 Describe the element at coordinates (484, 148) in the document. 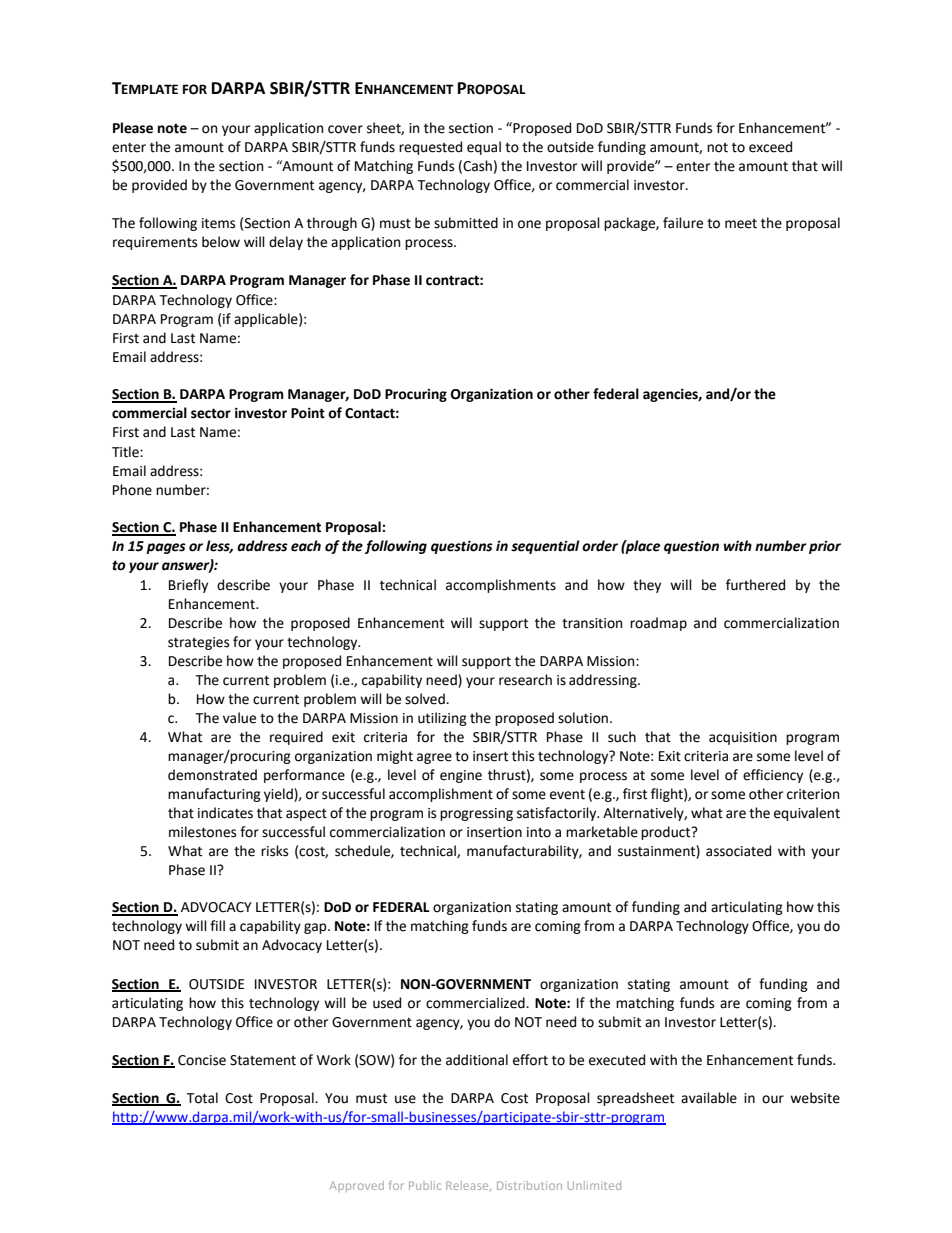

I see `equal` at that location.
